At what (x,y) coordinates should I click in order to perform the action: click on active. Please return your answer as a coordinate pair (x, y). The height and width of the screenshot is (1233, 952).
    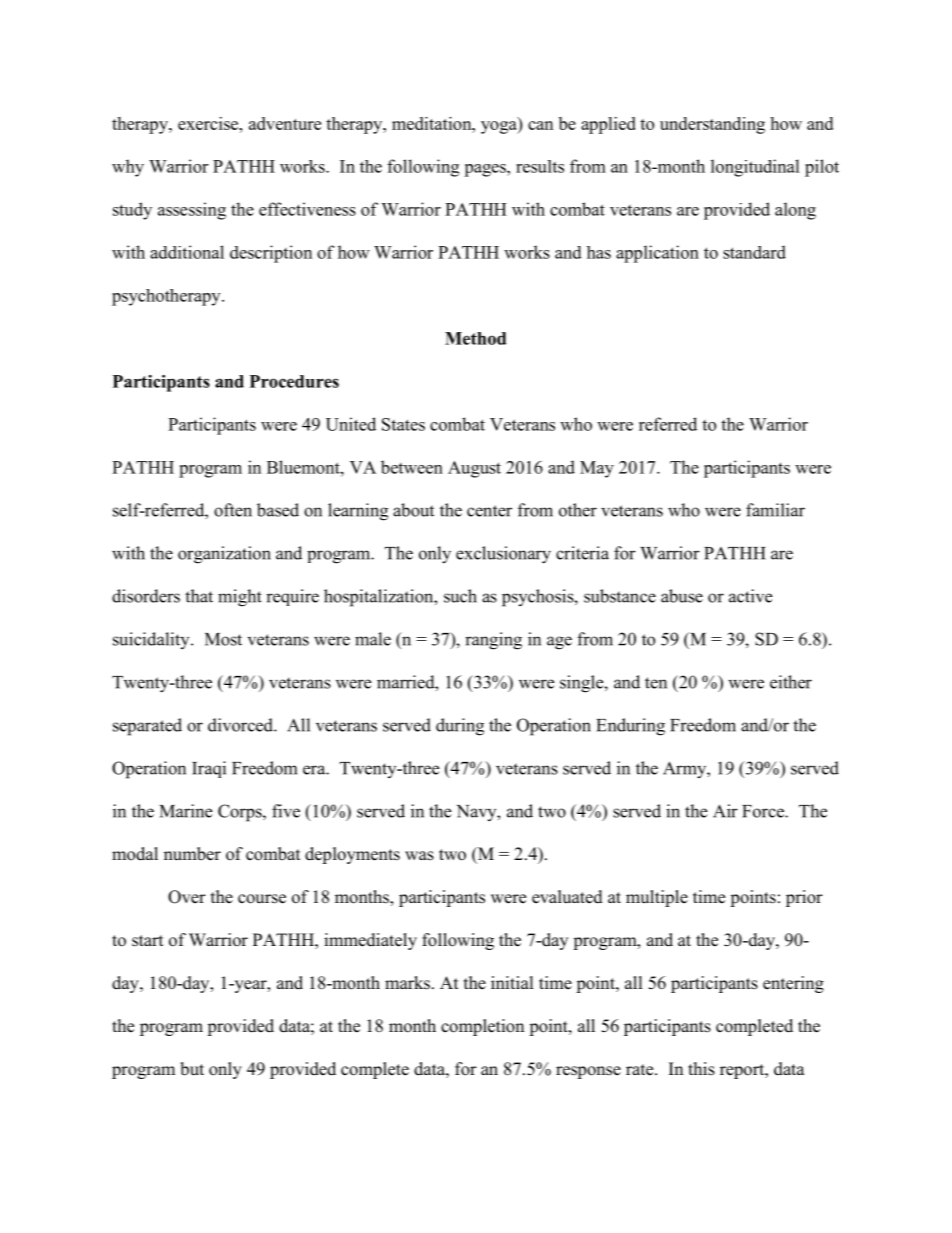
    Looking at the image, I should click on (750, 596).
